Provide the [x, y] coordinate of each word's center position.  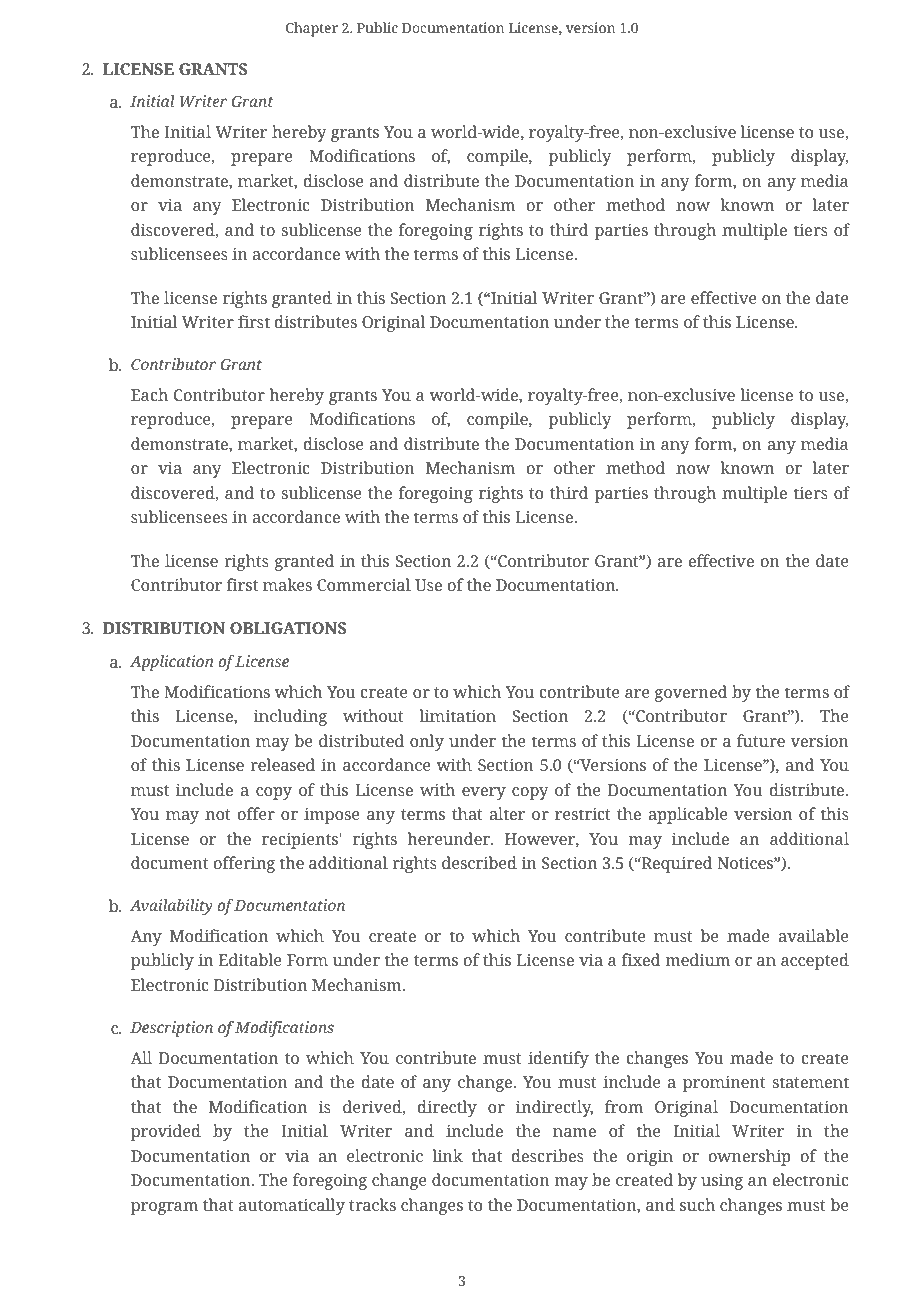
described [479, 862]
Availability [171, 907]
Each [149, 394]
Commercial [364, 584]
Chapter [312, 29]
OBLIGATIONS [288, 628]
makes [287, 584]
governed [691, 693]
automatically [291, 1206]
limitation [458, 715]
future [761, 740]
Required [676, 864]
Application [172, 663]
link [447, 1155]
